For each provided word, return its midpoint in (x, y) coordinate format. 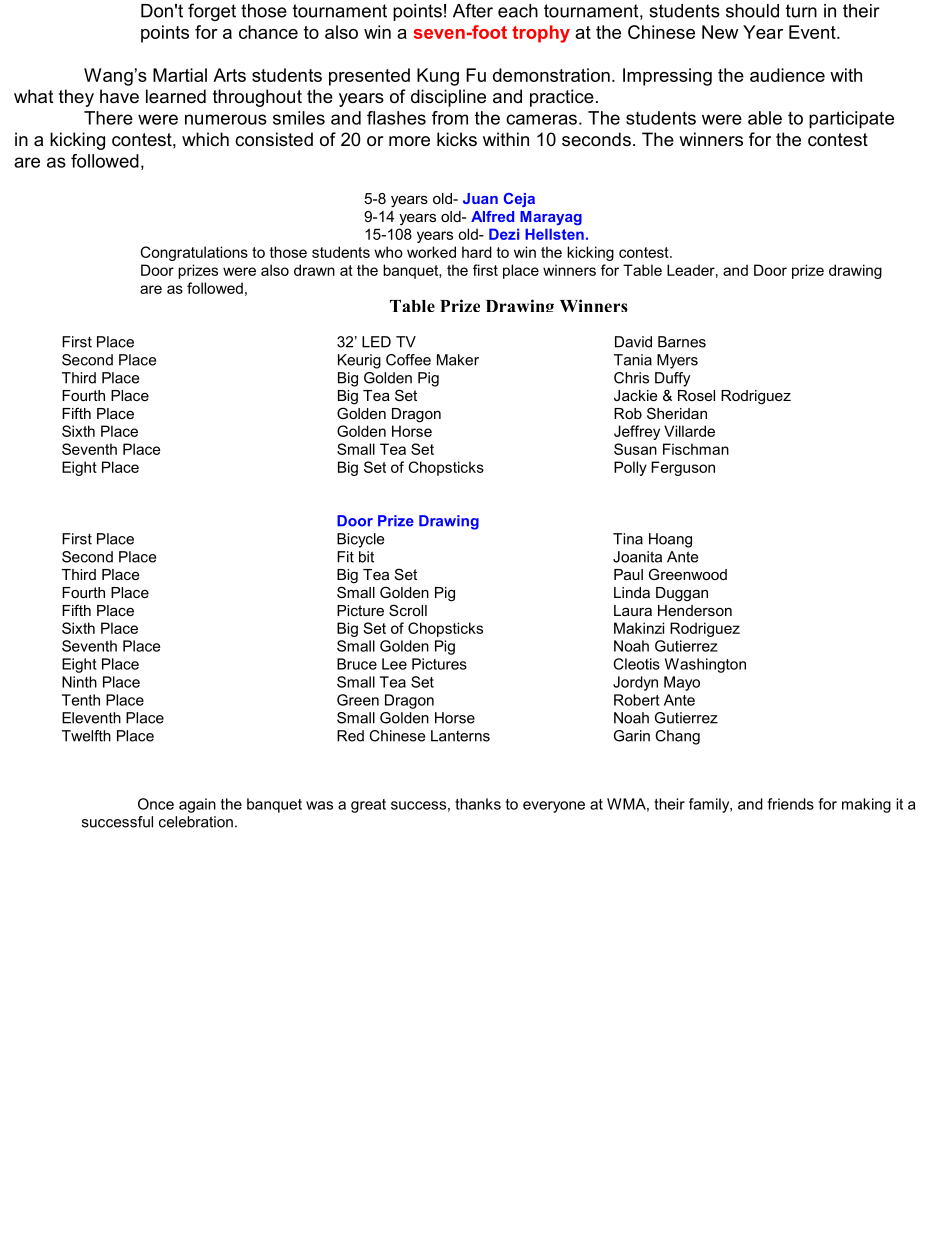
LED (376, 342)
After (473, 10)
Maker (458, 360)
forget (212, 12)
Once (156, 804)
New (720, 32)
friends (791, 804)
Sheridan (677, 413)
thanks (478, 804)
